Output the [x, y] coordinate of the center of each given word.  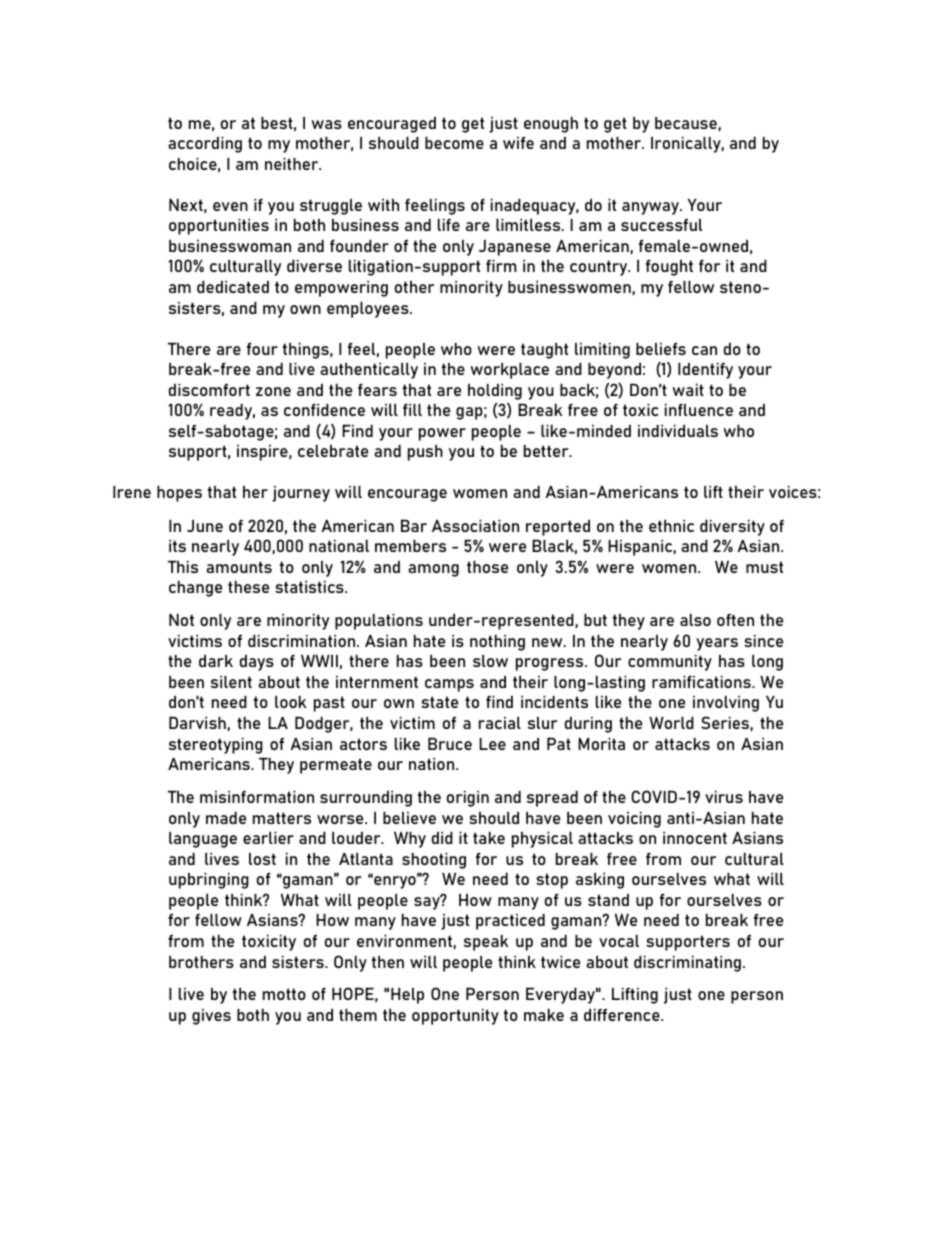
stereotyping [216, 746]
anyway [652, 208]
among [433, 570]
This [183, 567]
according [205, 145]
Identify [705, 371]
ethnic [671, 526]
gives [211, 1017]
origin [468, 799]
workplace [509, 371]
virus [724, 797]
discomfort [209, 390]
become [454, 143]
